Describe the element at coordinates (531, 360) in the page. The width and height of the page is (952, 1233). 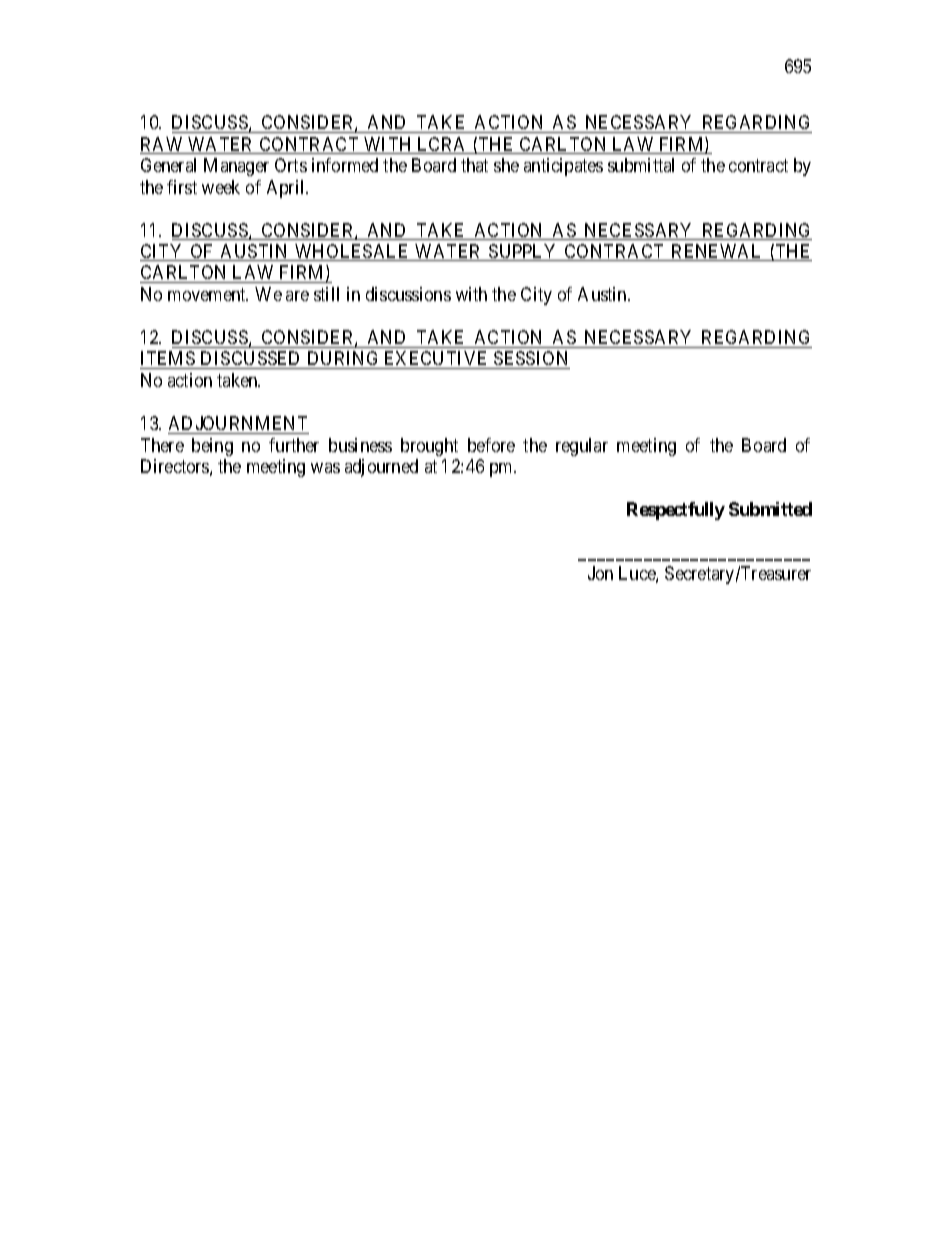
I see `SESSION` at that location.
